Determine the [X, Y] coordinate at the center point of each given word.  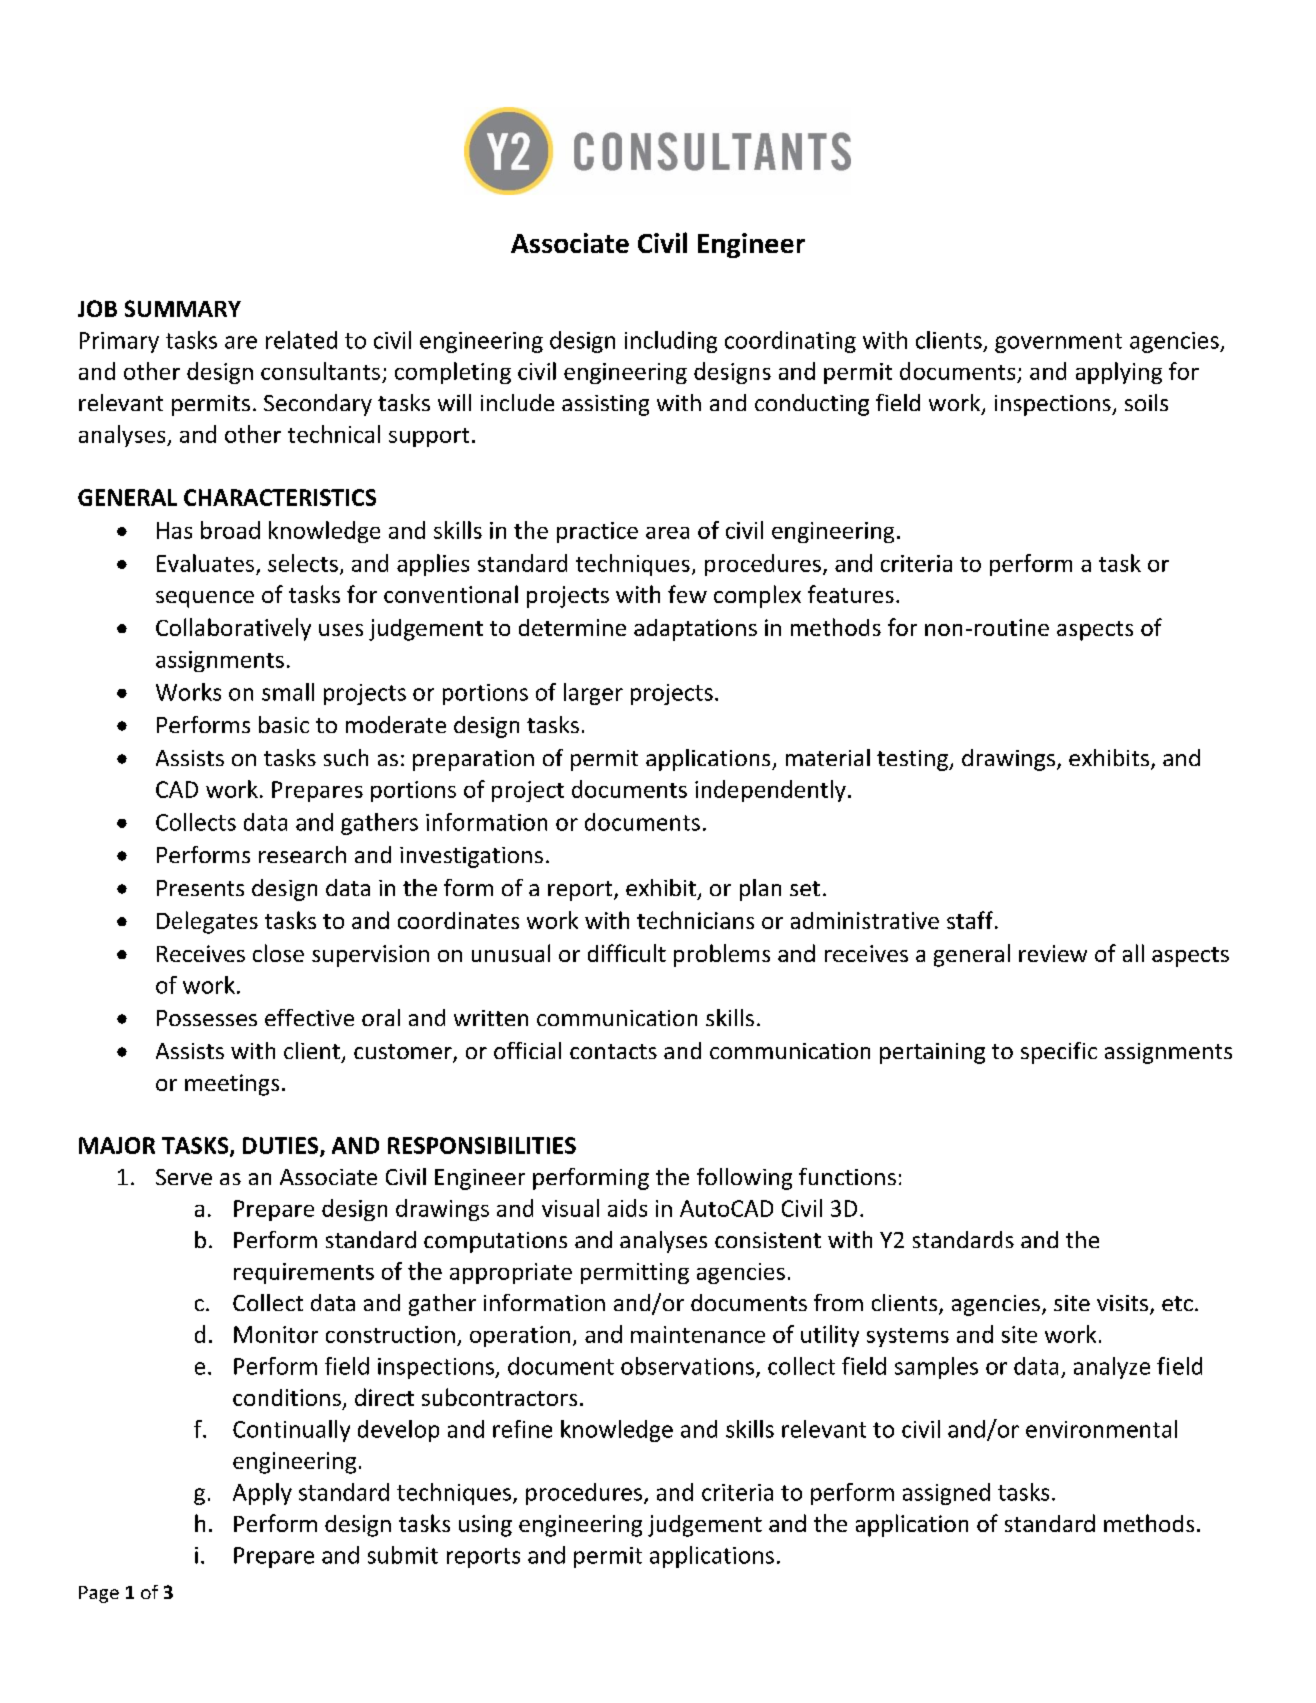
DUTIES [282, 1147]
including [671, 342]
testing [913, 760]
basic [284, 724]
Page [99, 1594]
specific [1059, 1053]
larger [593, 694]
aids [627, 1208]
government [1058, 343]
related [301, 340]
